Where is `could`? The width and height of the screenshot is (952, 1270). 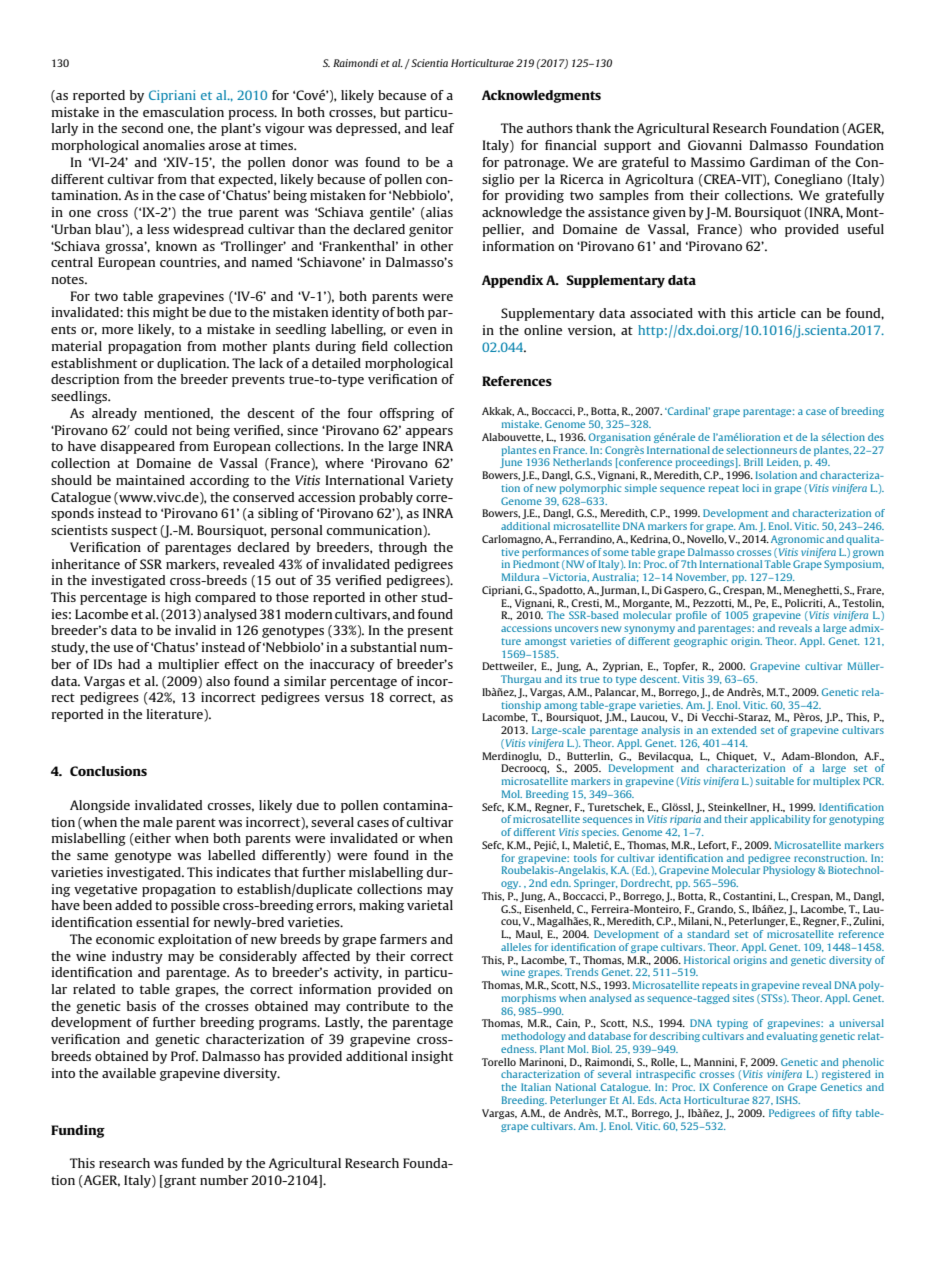 could is located at coordinates (151, 430).
